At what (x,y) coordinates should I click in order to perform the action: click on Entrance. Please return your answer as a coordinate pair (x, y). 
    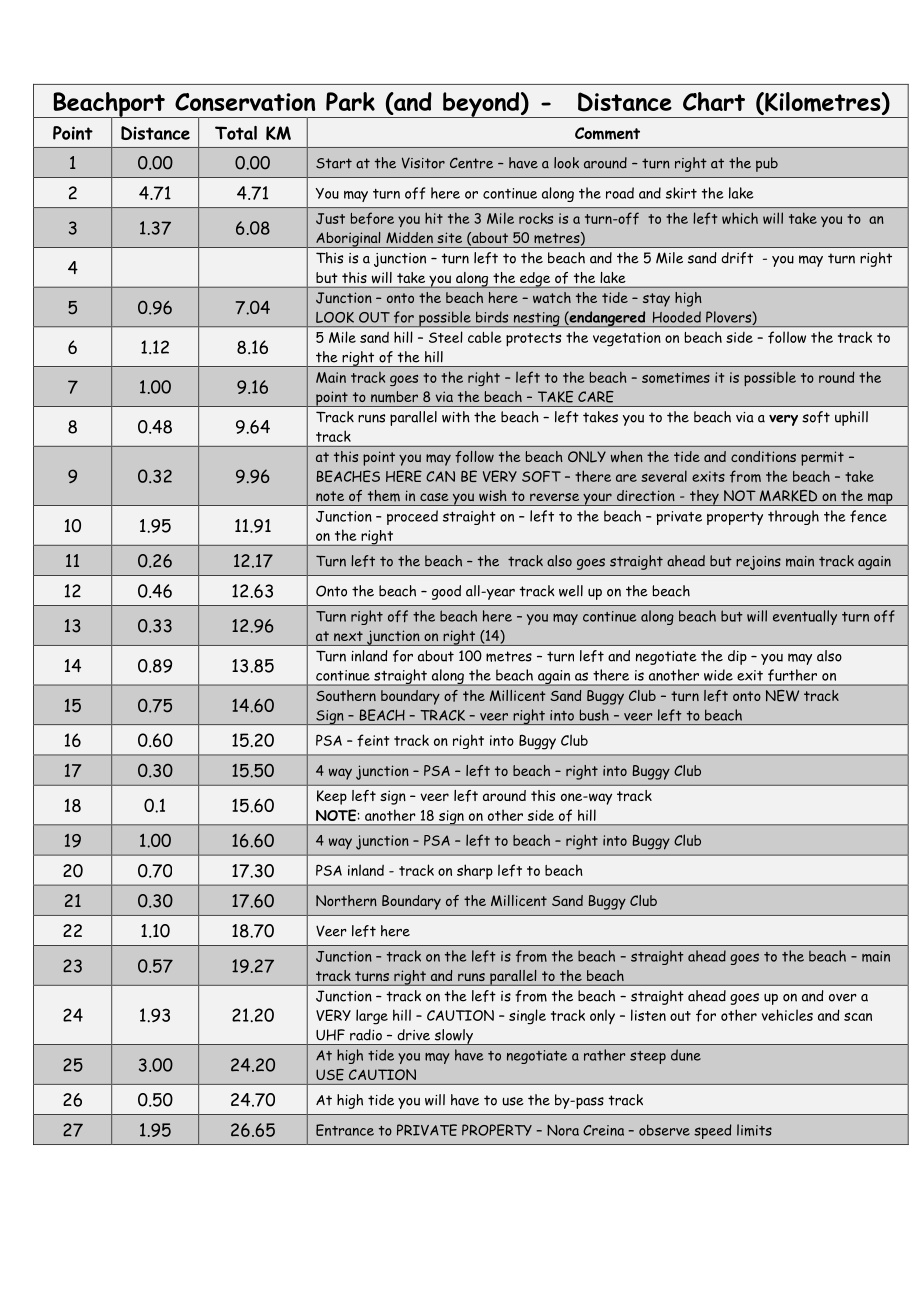
    Looking at the image, I should click on (345, 1130).
